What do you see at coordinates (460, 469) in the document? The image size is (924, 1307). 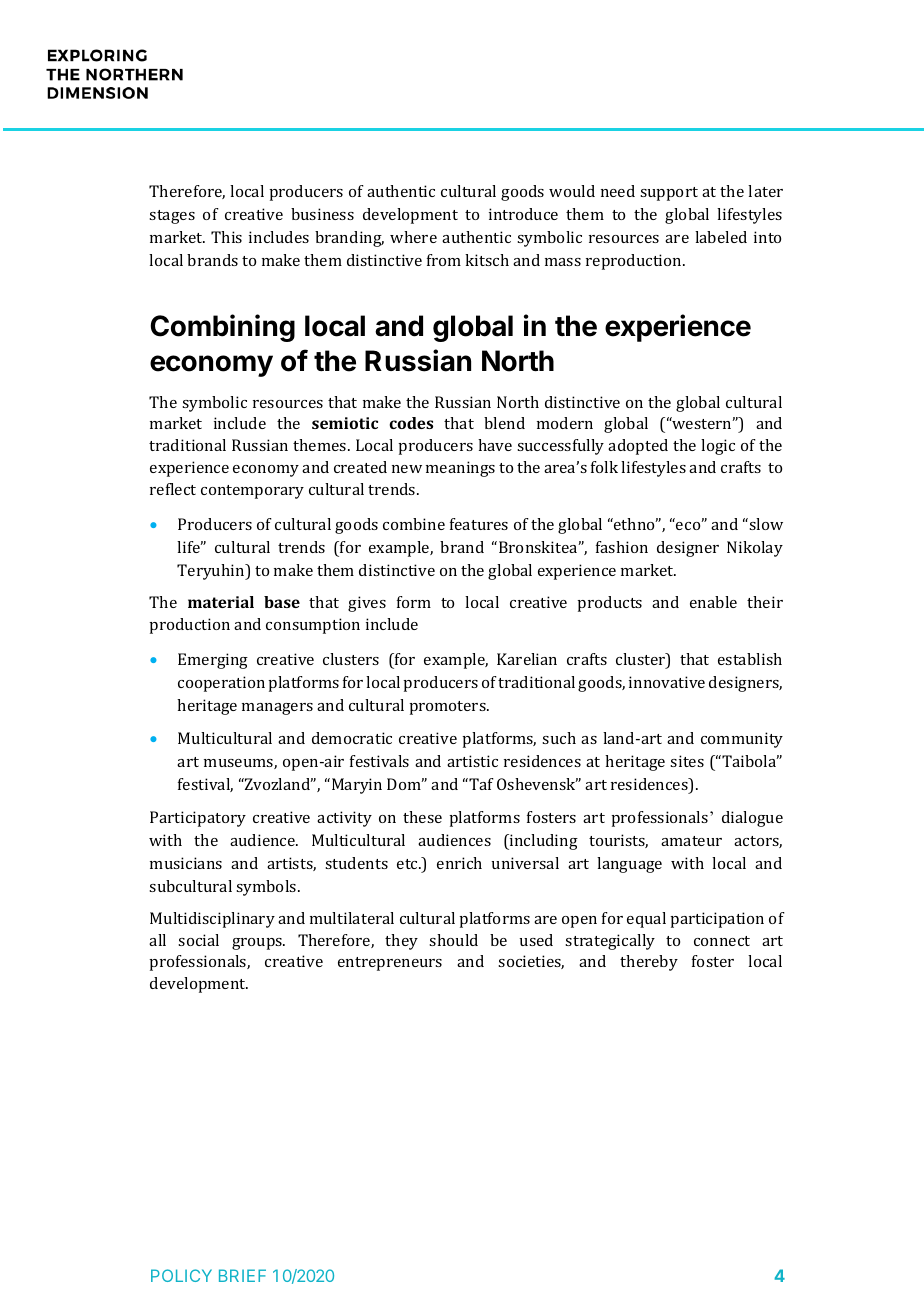 I see `meanings` at bounding box center [460, 469].
